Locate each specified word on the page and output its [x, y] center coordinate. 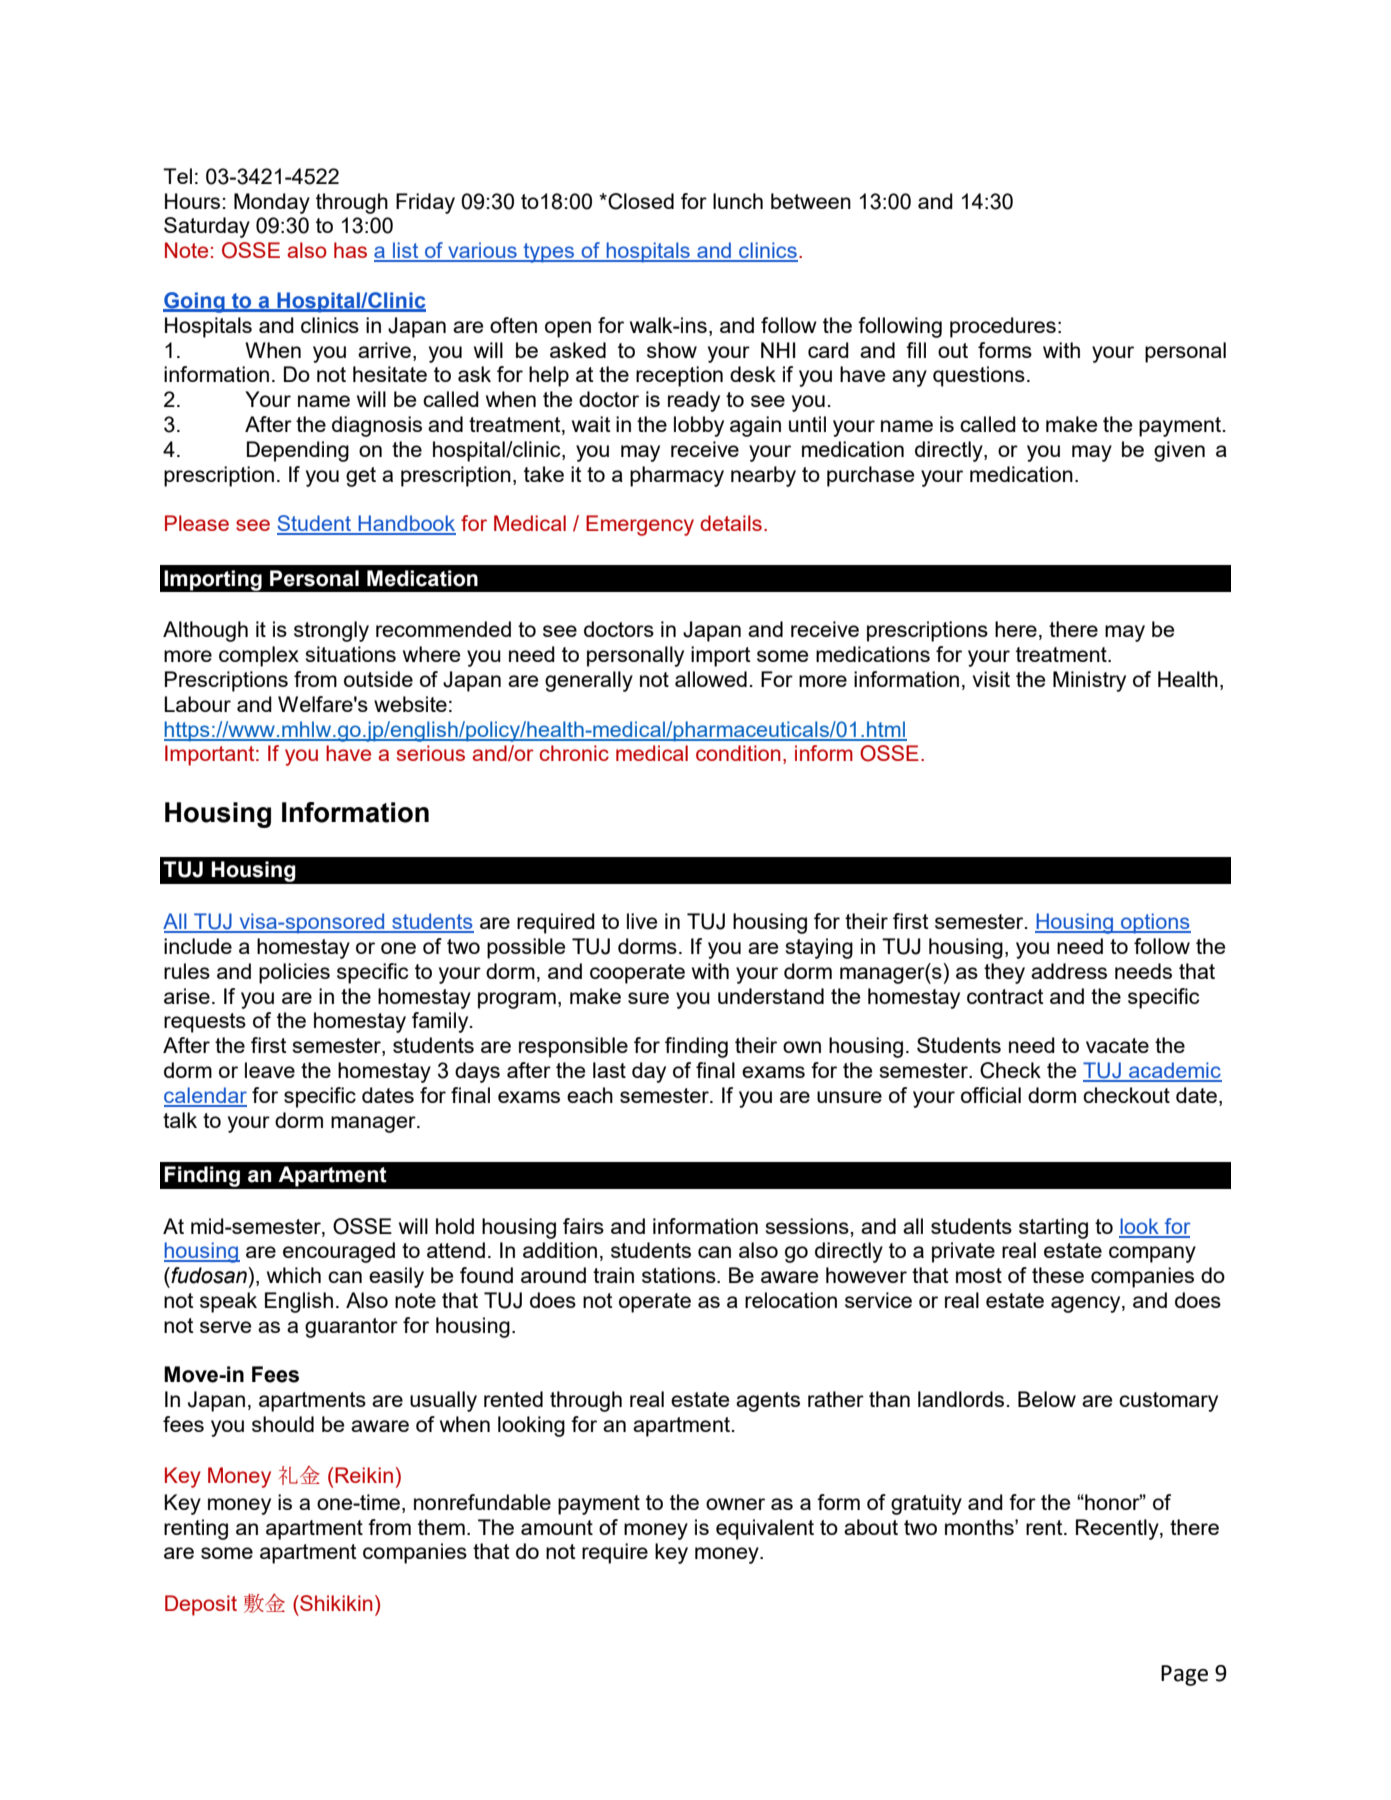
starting [1053, 1228]
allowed [711, 679]
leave [270, 1070]
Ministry [1089, 681]
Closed [640, 201]
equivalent [765, 1529]
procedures [1003, 327]
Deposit [201, 1605]
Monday [272, 203]
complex [259, 656]
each [590, 1095]
